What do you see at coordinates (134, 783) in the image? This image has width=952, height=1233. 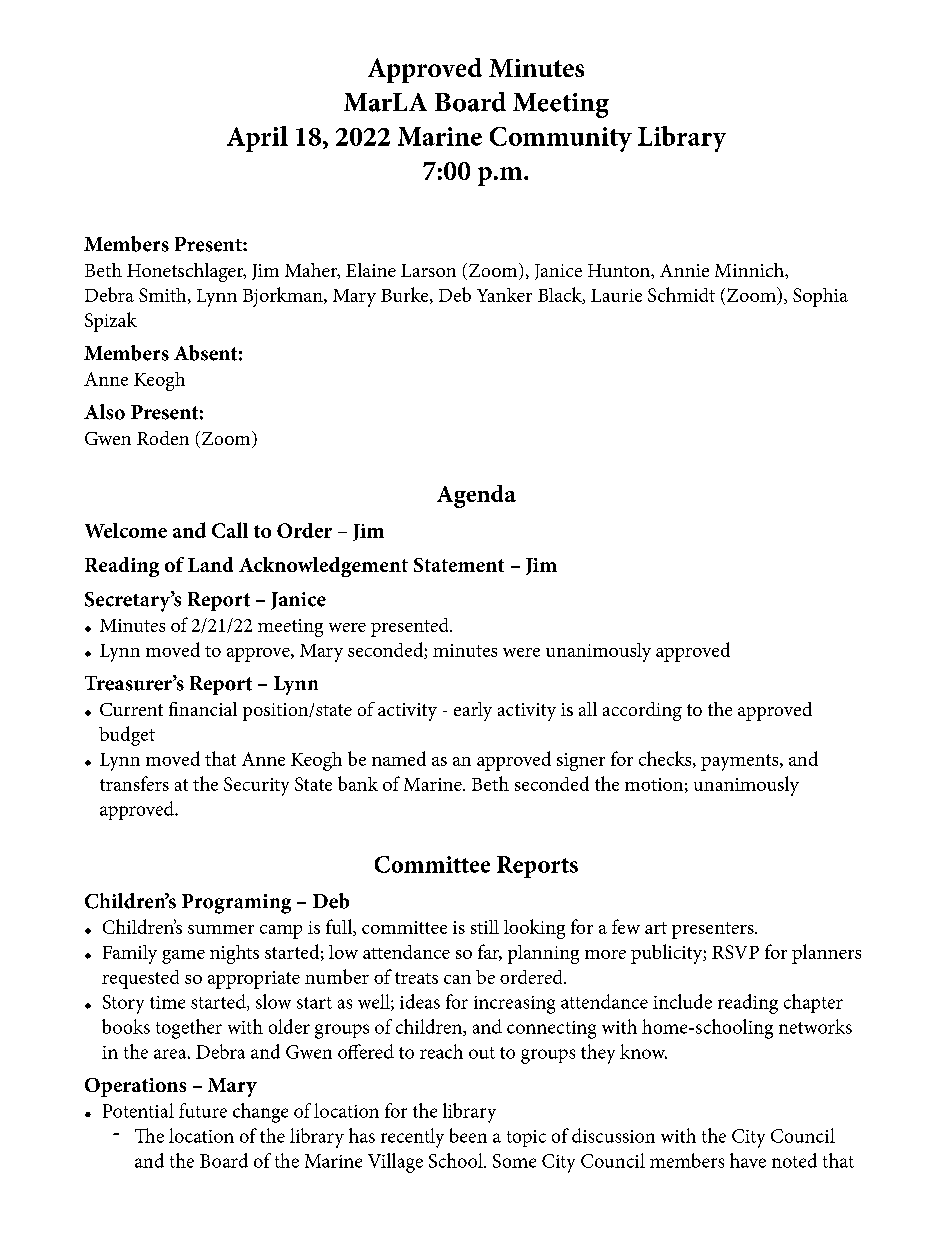 I see `transfers` at bounding box center [134, 783].
